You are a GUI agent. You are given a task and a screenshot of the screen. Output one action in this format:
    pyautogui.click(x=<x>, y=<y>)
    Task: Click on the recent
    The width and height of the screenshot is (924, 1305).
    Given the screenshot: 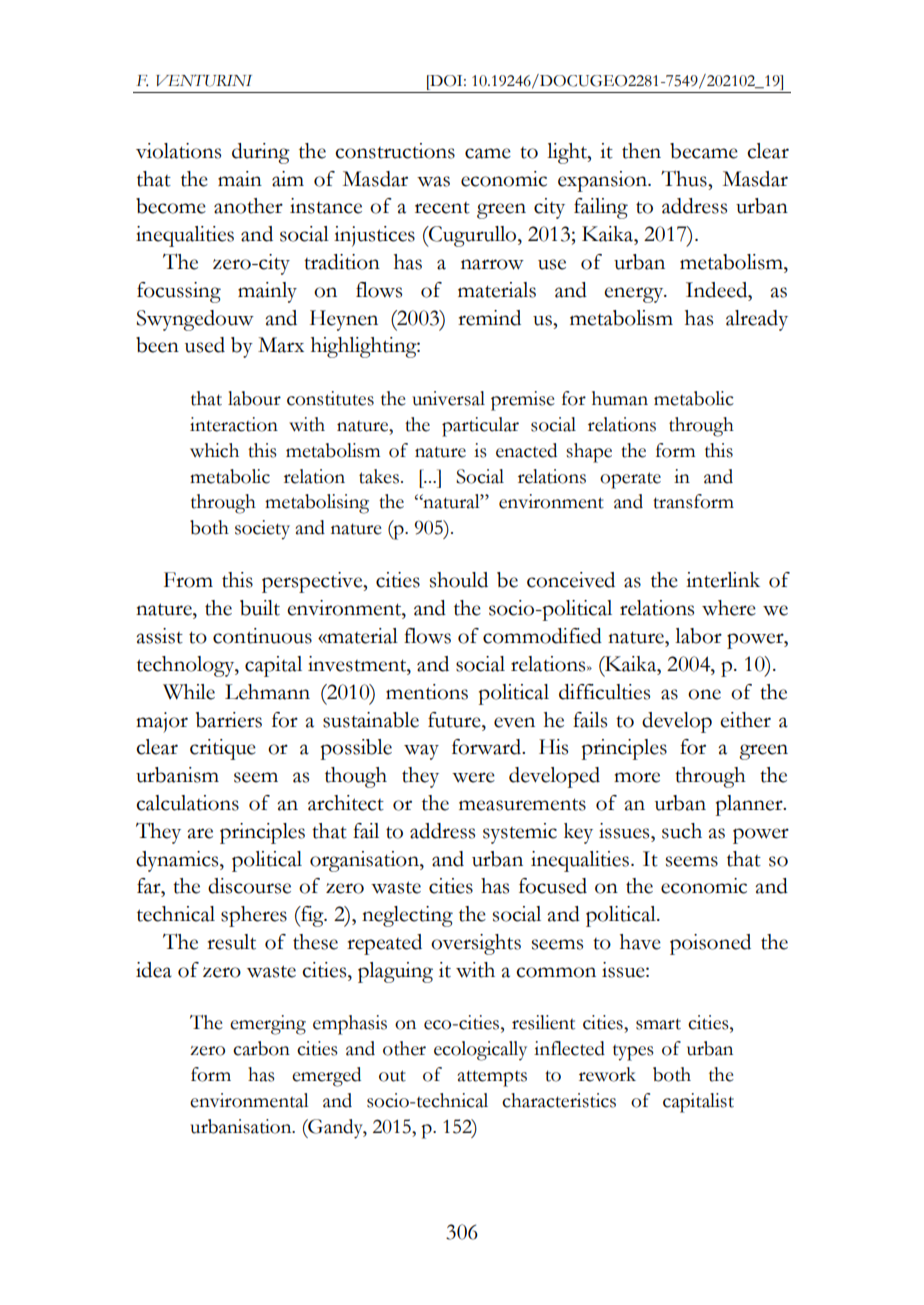 What is the action you would take?
    pyautogui.click(x=442, y=208)
